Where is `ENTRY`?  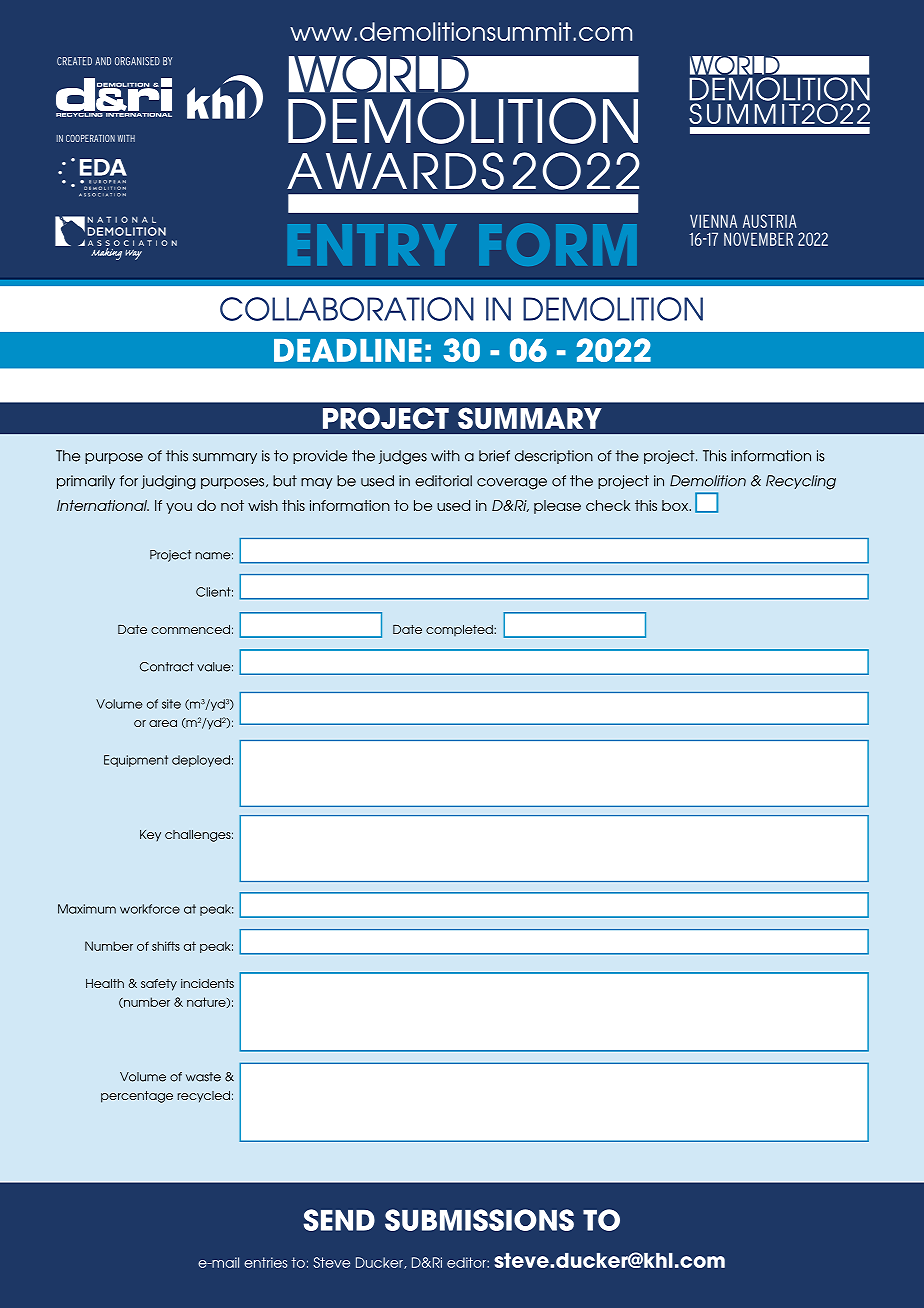 ENTRY is located at coordinates (372, 244).
